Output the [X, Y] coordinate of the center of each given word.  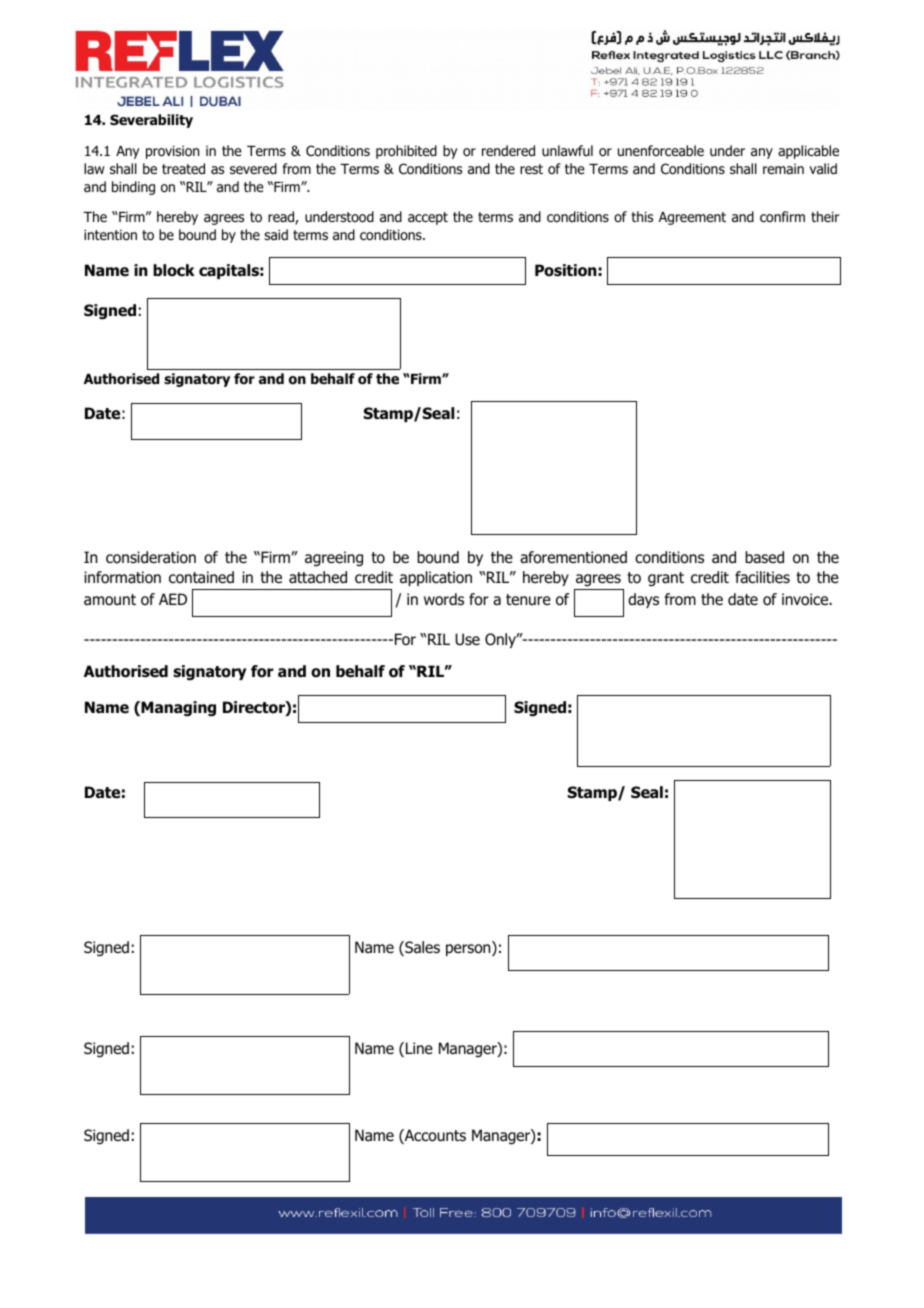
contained [201, 577]
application [436, 578]
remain [783, 168]
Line [419, 1048]
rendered [508, 150]
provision [172, 152]
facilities [762, 577]
